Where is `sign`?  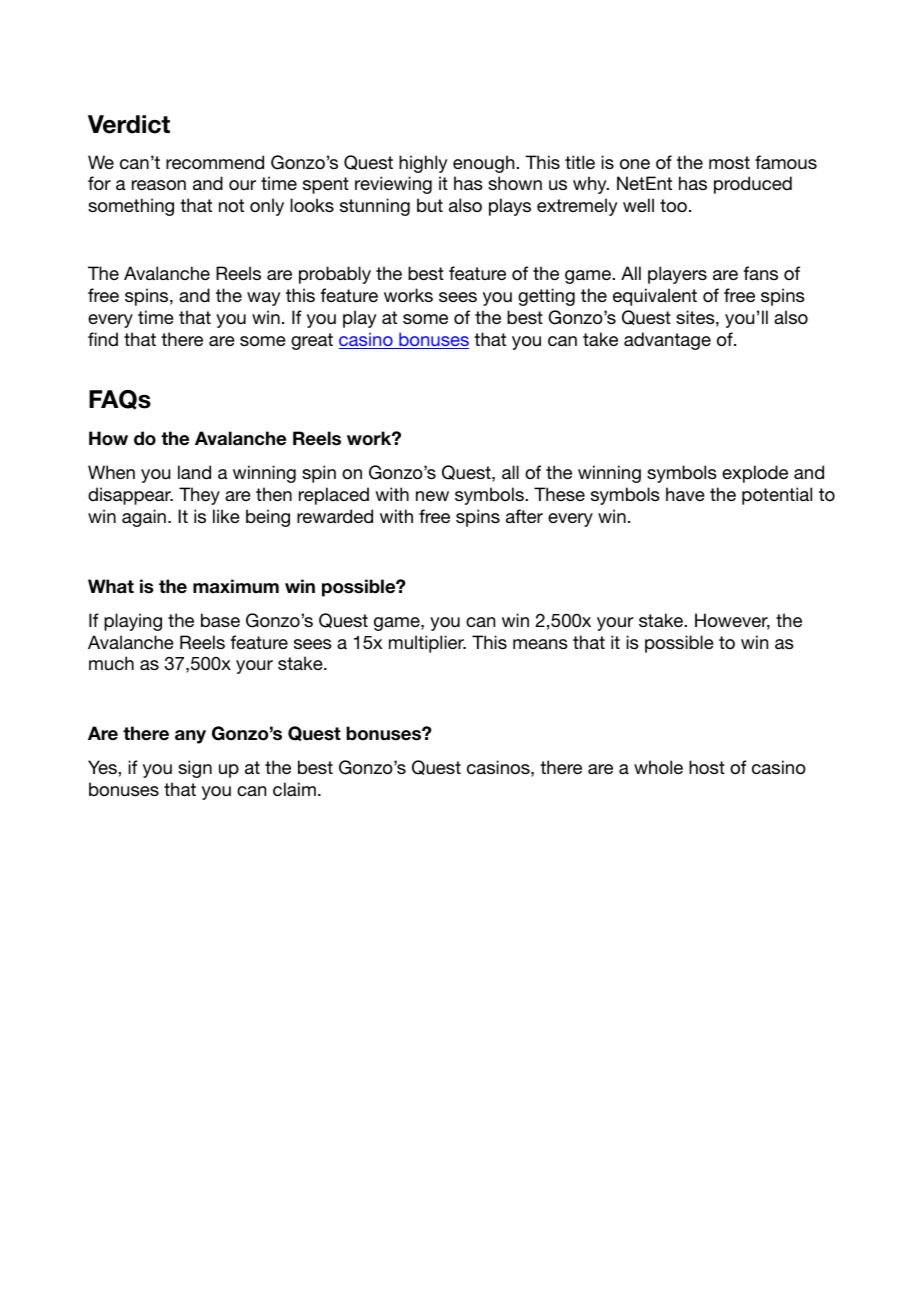
sign is located at coordinates (195, 769).
